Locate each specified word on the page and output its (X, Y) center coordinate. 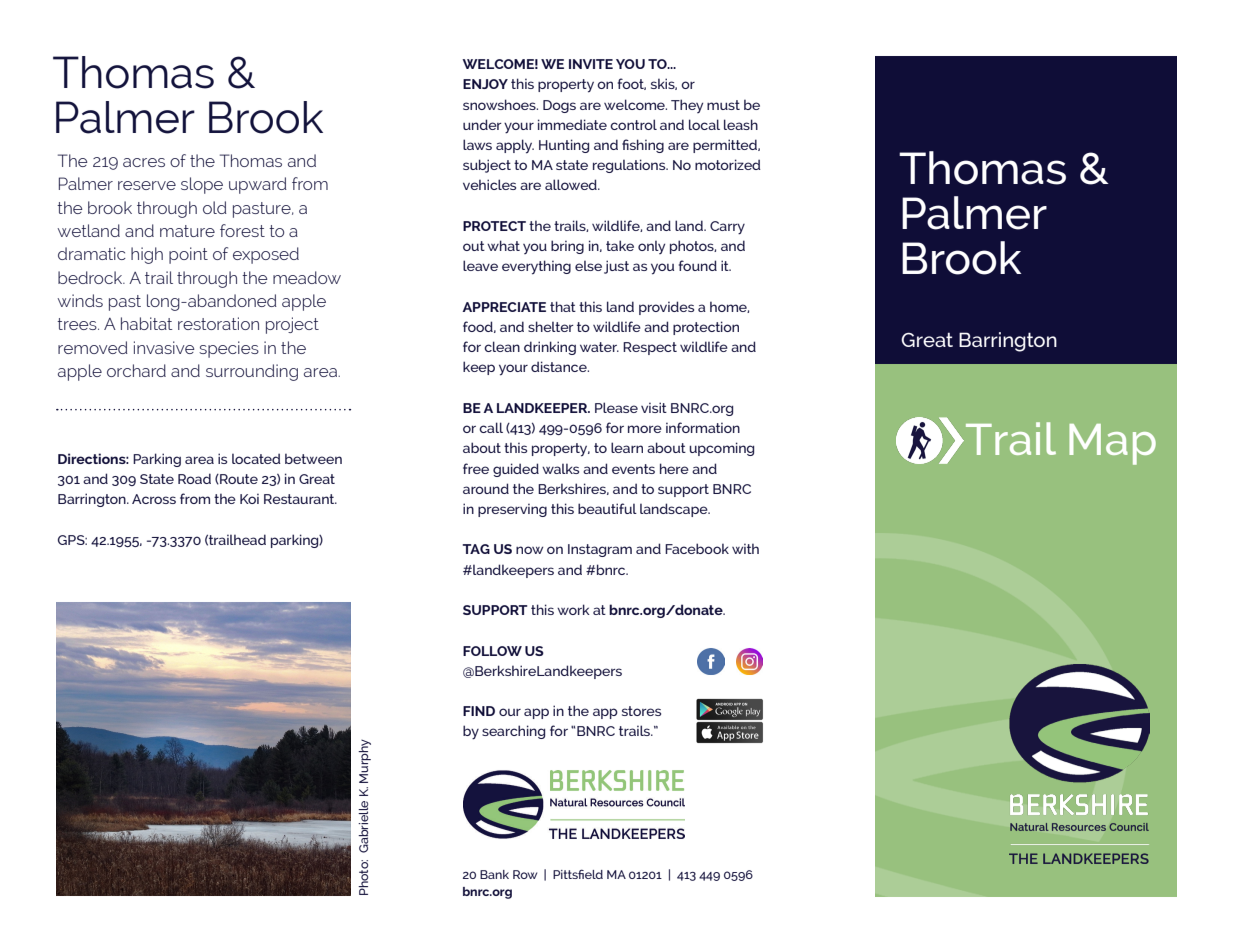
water (599, 347)
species (229, 349)
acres (144, 162)
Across (154, 499)
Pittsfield (578, 874)
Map (1112, 444)
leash (741, 124)
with (745, 548)
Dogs (559, 106)
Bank (494, 874)
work (573, 609)
